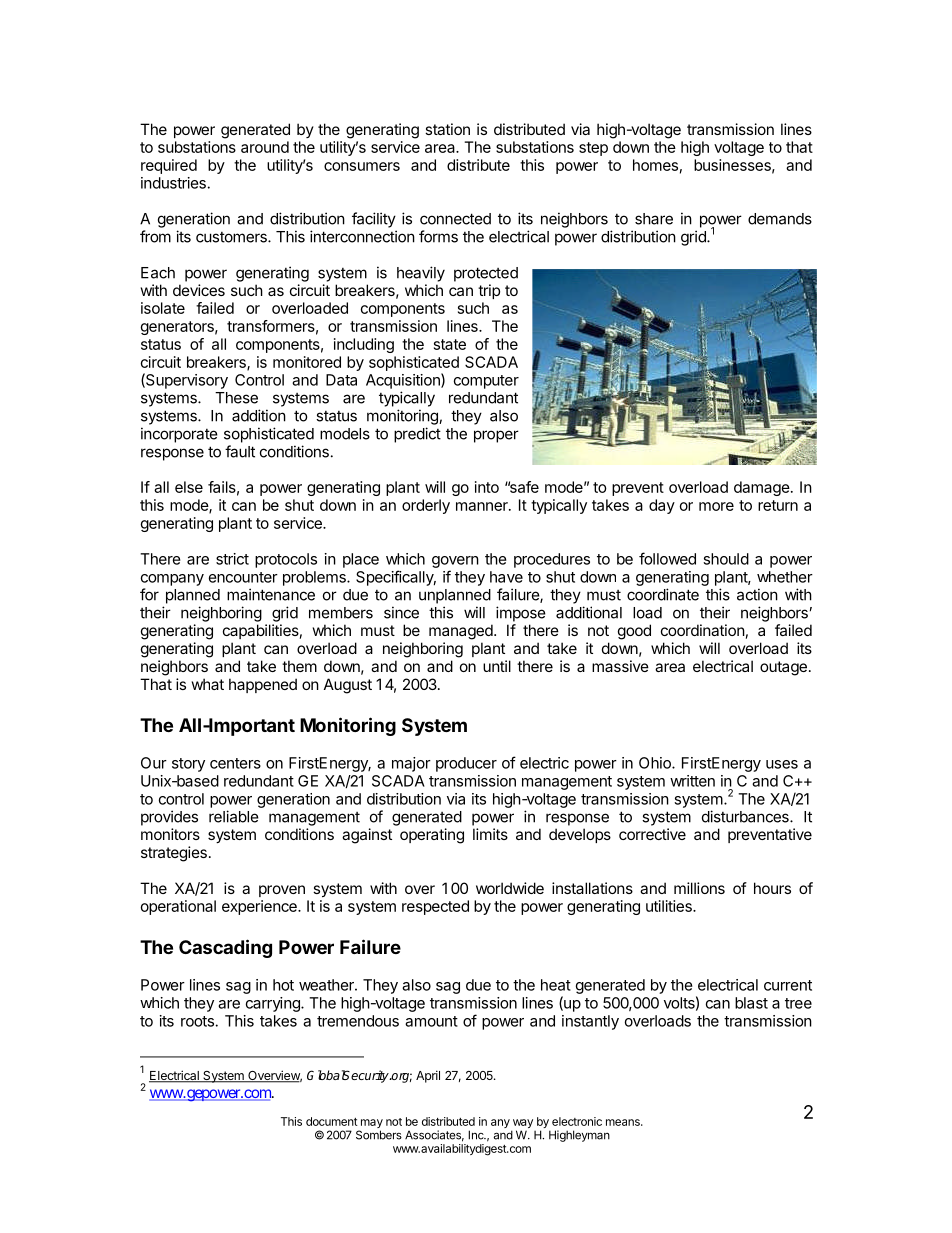  What do you see at coordinates (655, 165) in the page?
I see `homes` at bounding box center [655, 165].
